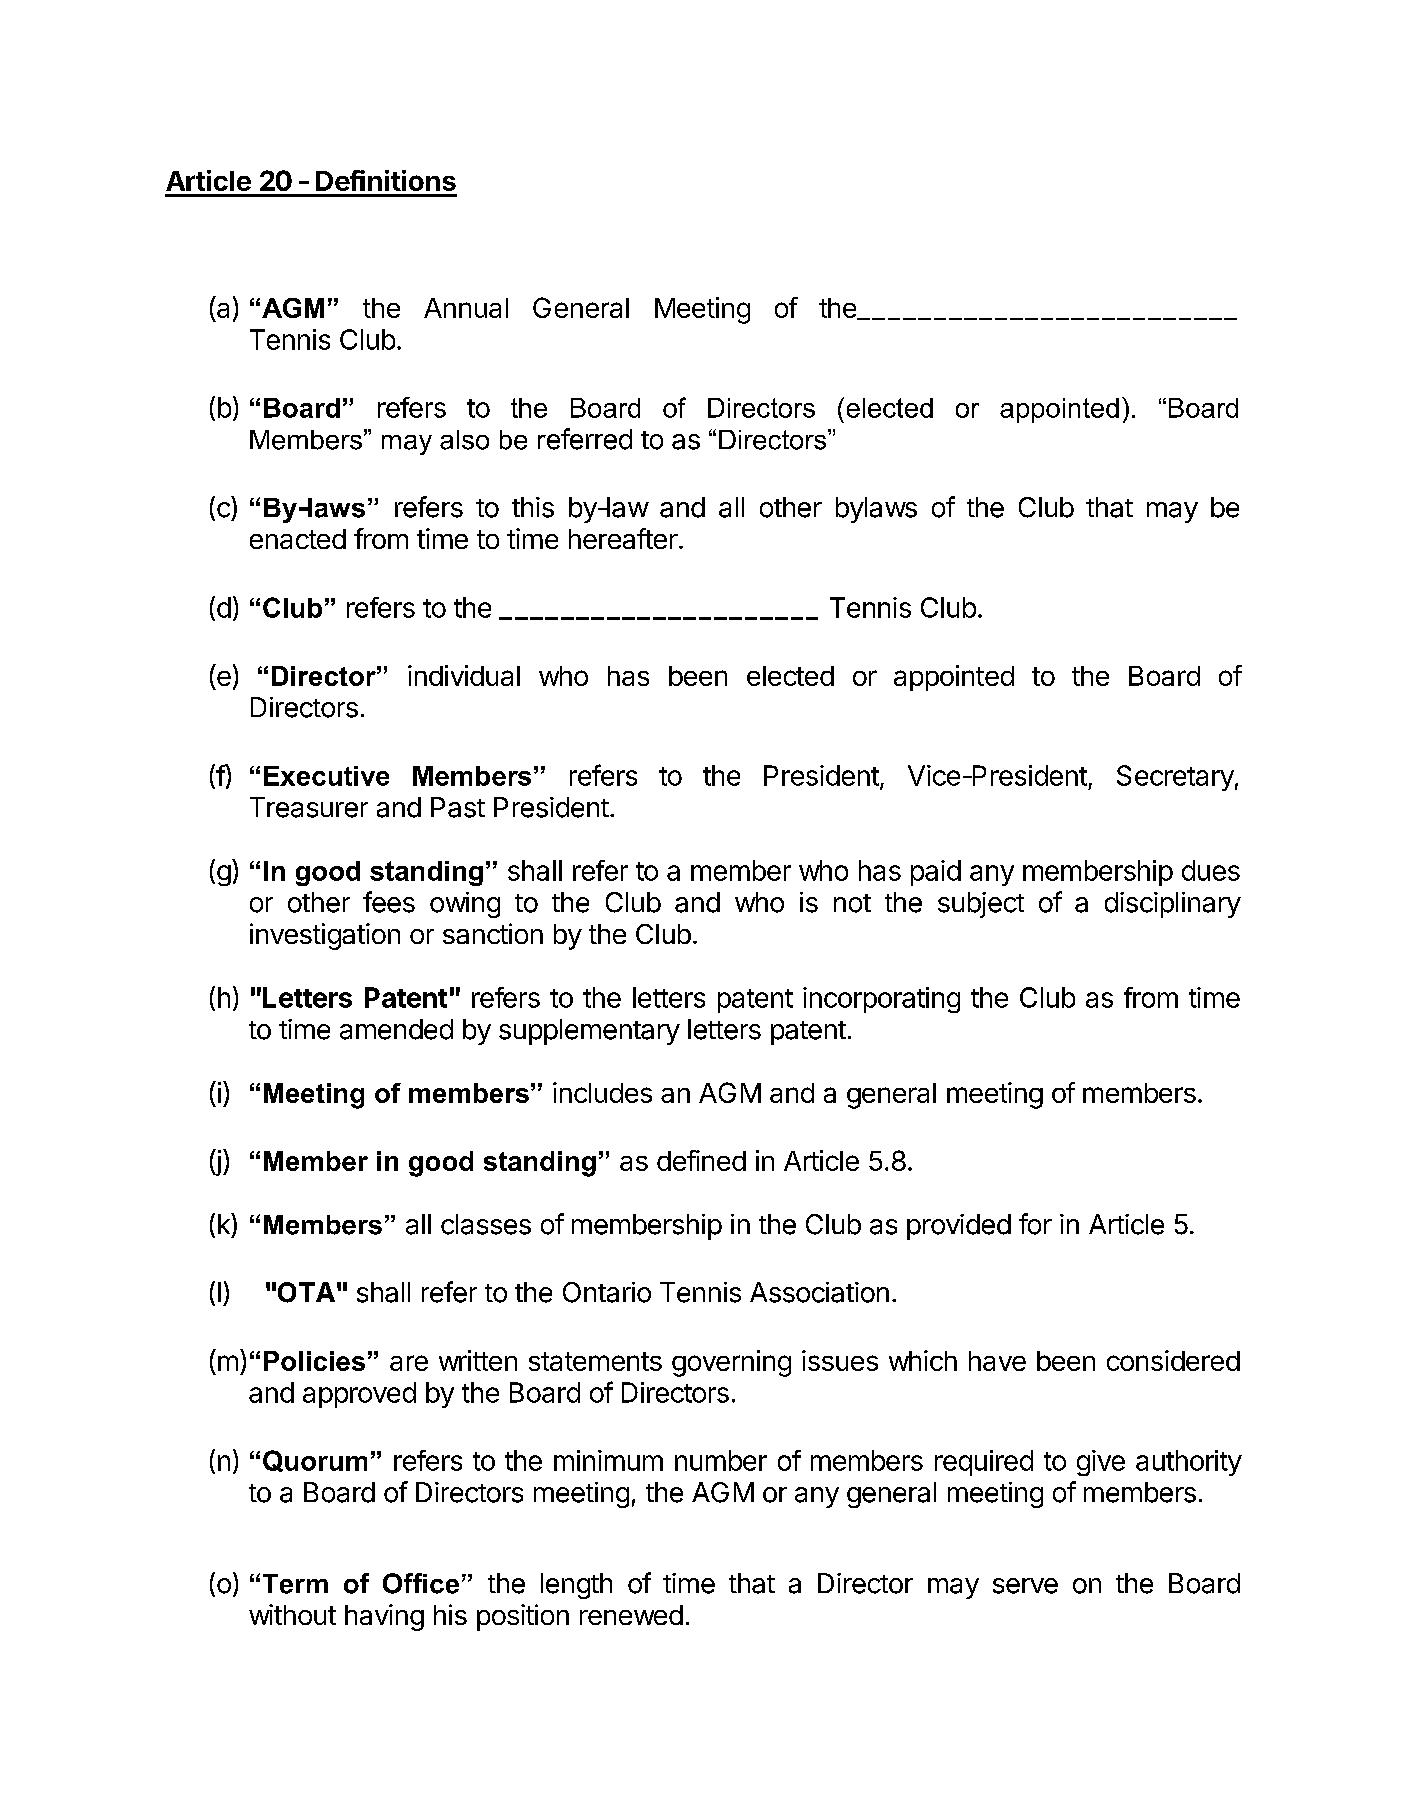  I want to click on for, so click(1035, 1224).
